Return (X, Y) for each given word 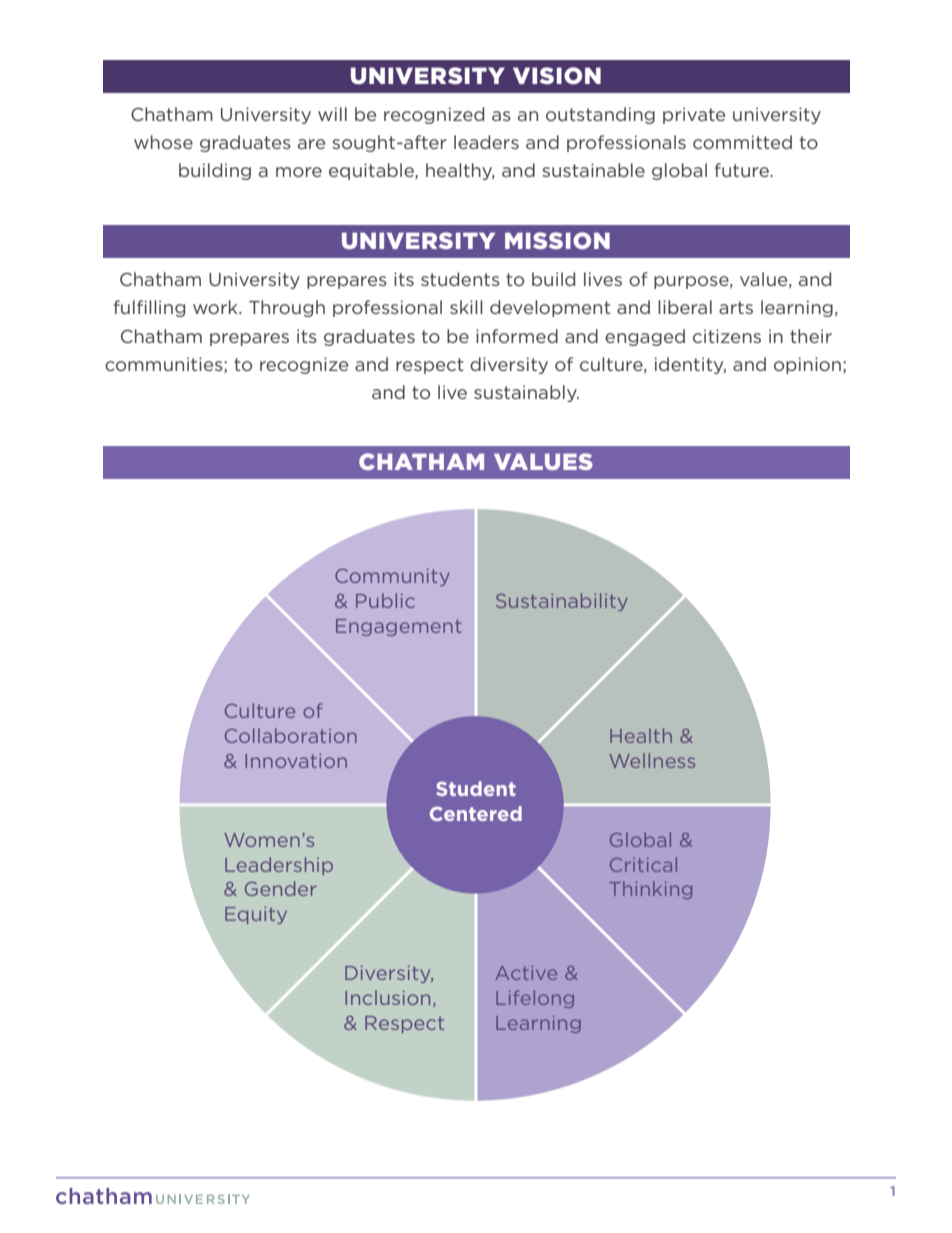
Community (392, 577)
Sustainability (562, 602)
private (694, 115)
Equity (256, 915)
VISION (557, 76)
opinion (809, 365)
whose (163, 142)
